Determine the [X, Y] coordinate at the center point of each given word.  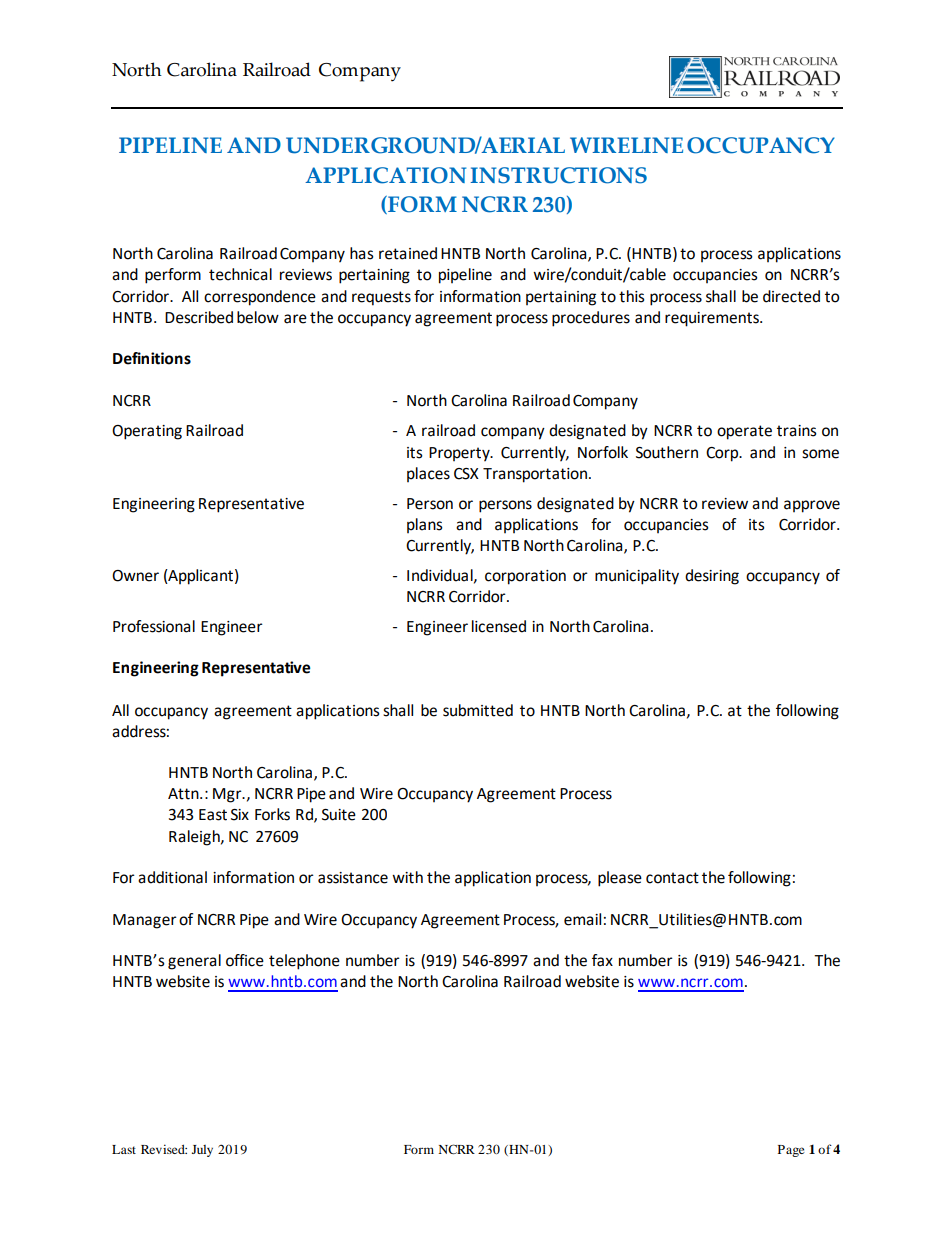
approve [812, 506]
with [407, 877]
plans [425, 525]
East [213, 815]
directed [791, 296]
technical [240, 274]
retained [408, 253]
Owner [135, 576]
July [202, 1151]
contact [672, 878]
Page [791, 1151]
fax [602, 960]
